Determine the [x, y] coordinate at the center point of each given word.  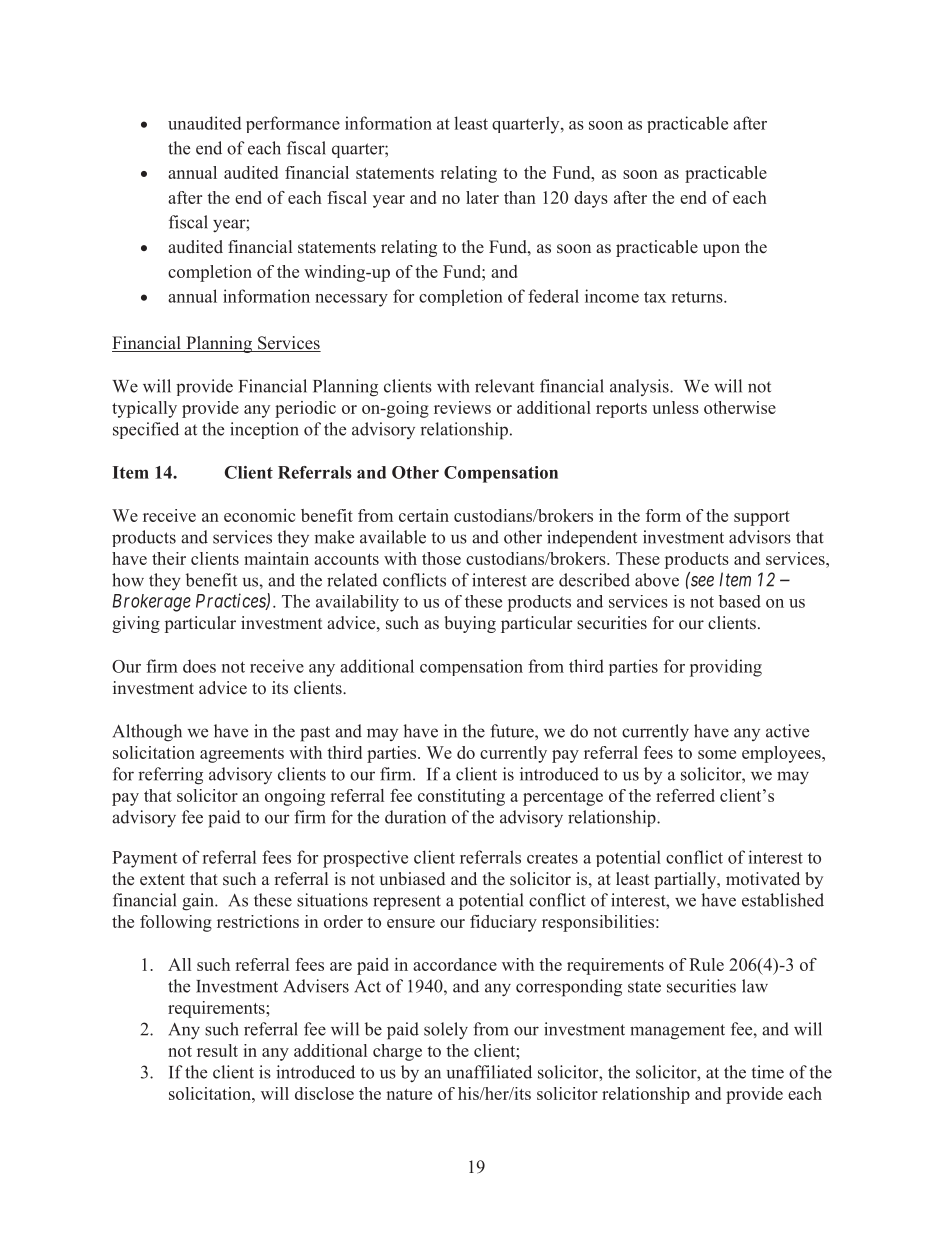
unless [675, 407]
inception [264, 430]
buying [470, 624]
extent [162, 880]
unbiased [412, 879]
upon [721, 250]
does [199, 666]
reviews [462, 407]
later [482, 197]
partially [686, 880]
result [217, 1050]
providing [726, 668]
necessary [351, 300]
